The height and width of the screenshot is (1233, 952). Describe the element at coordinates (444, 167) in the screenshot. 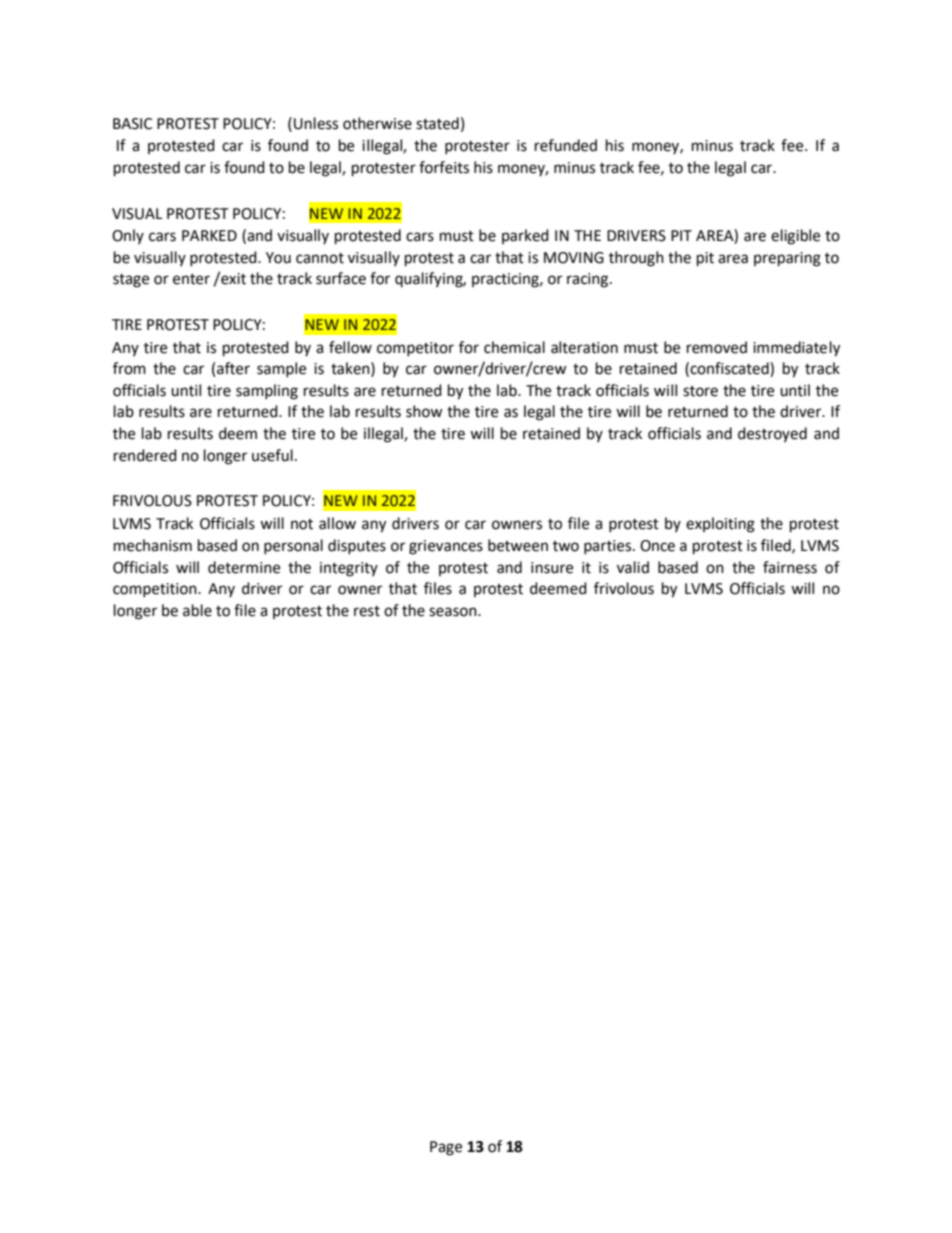

I see `forfeits` at that location.
